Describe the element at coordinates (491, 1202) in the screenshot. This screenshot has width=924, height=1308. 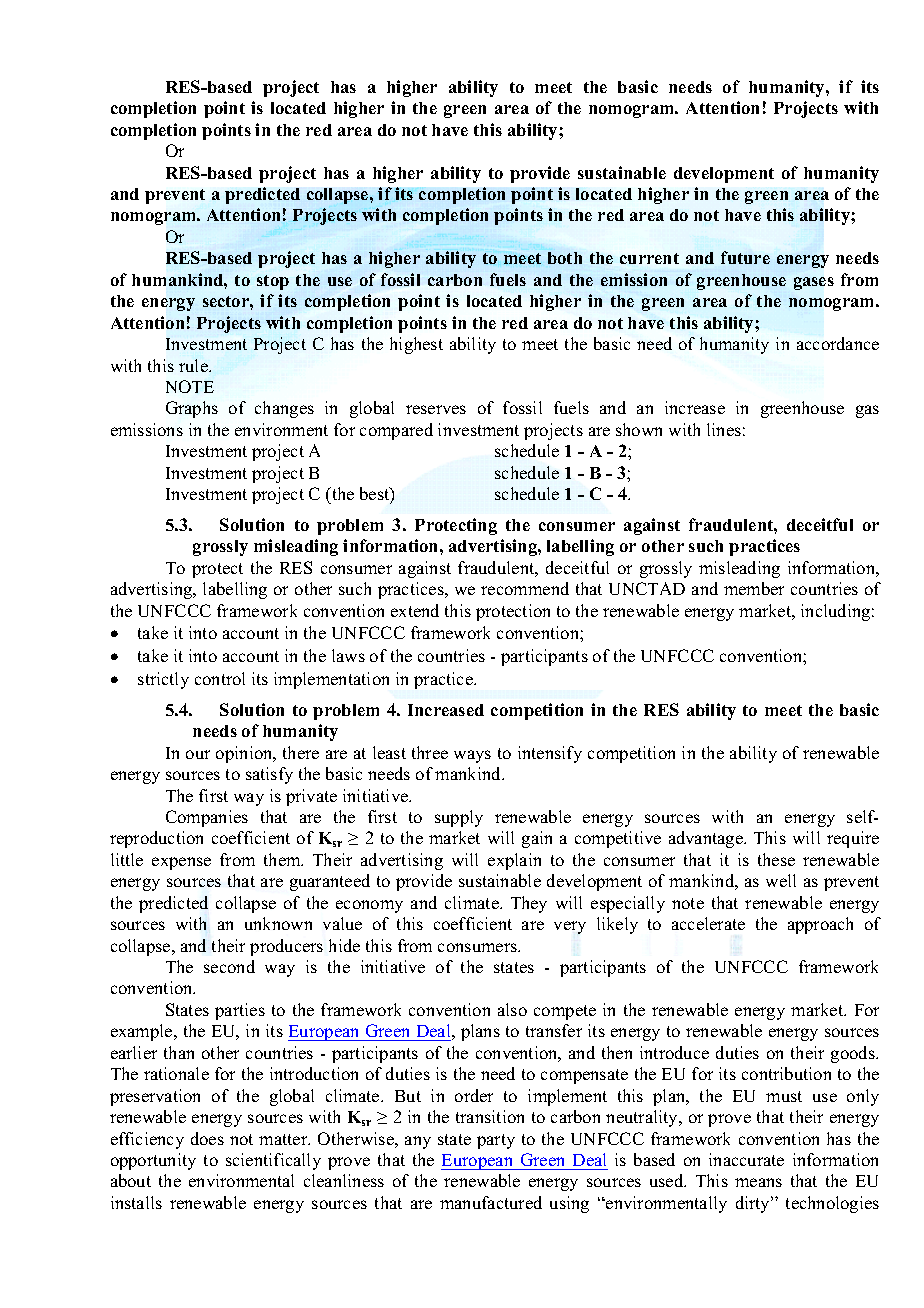
I see `manufactured` at that location.
